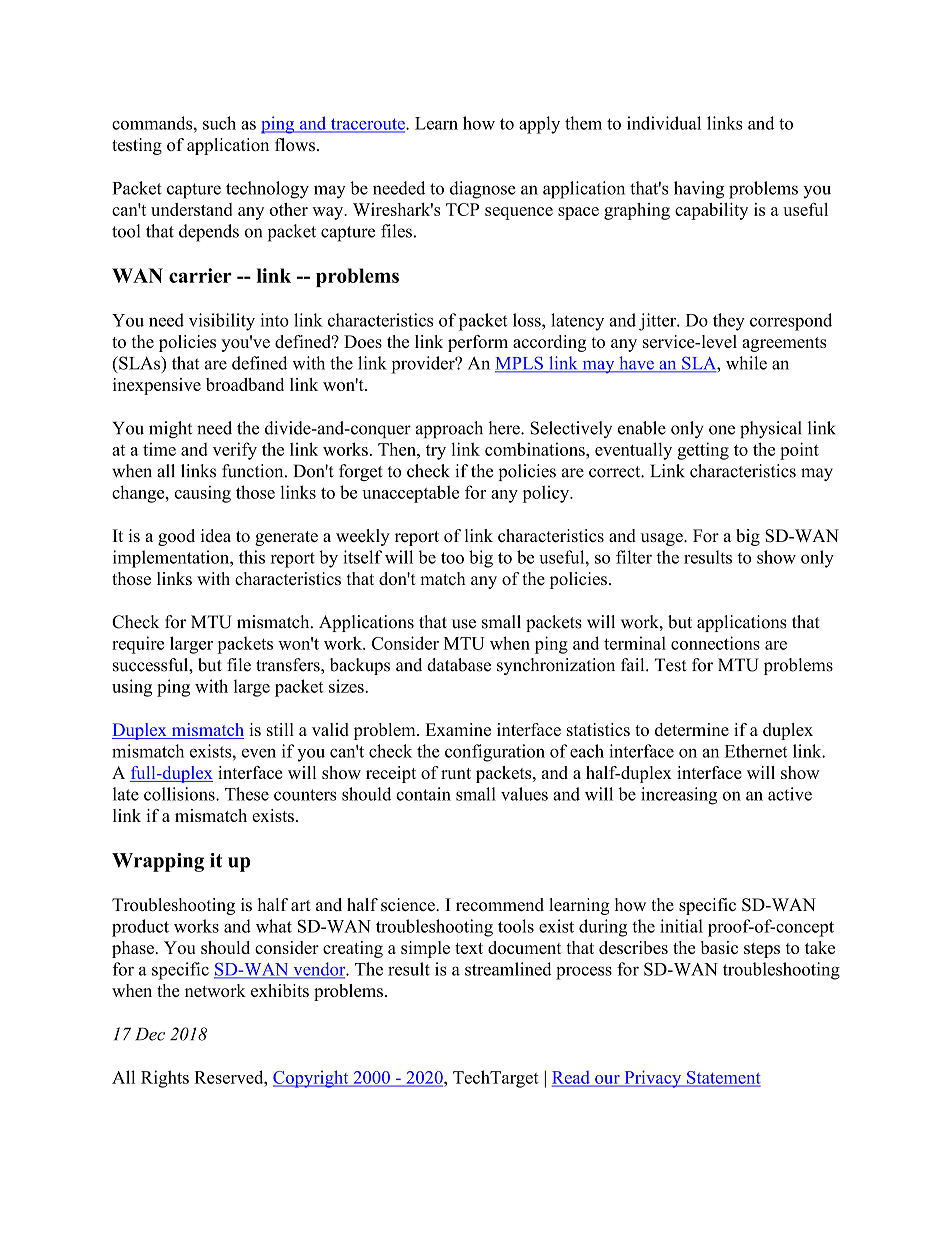  Describe the element at coordinates (165, 1079) in the page. I see `Rights` at that location.
